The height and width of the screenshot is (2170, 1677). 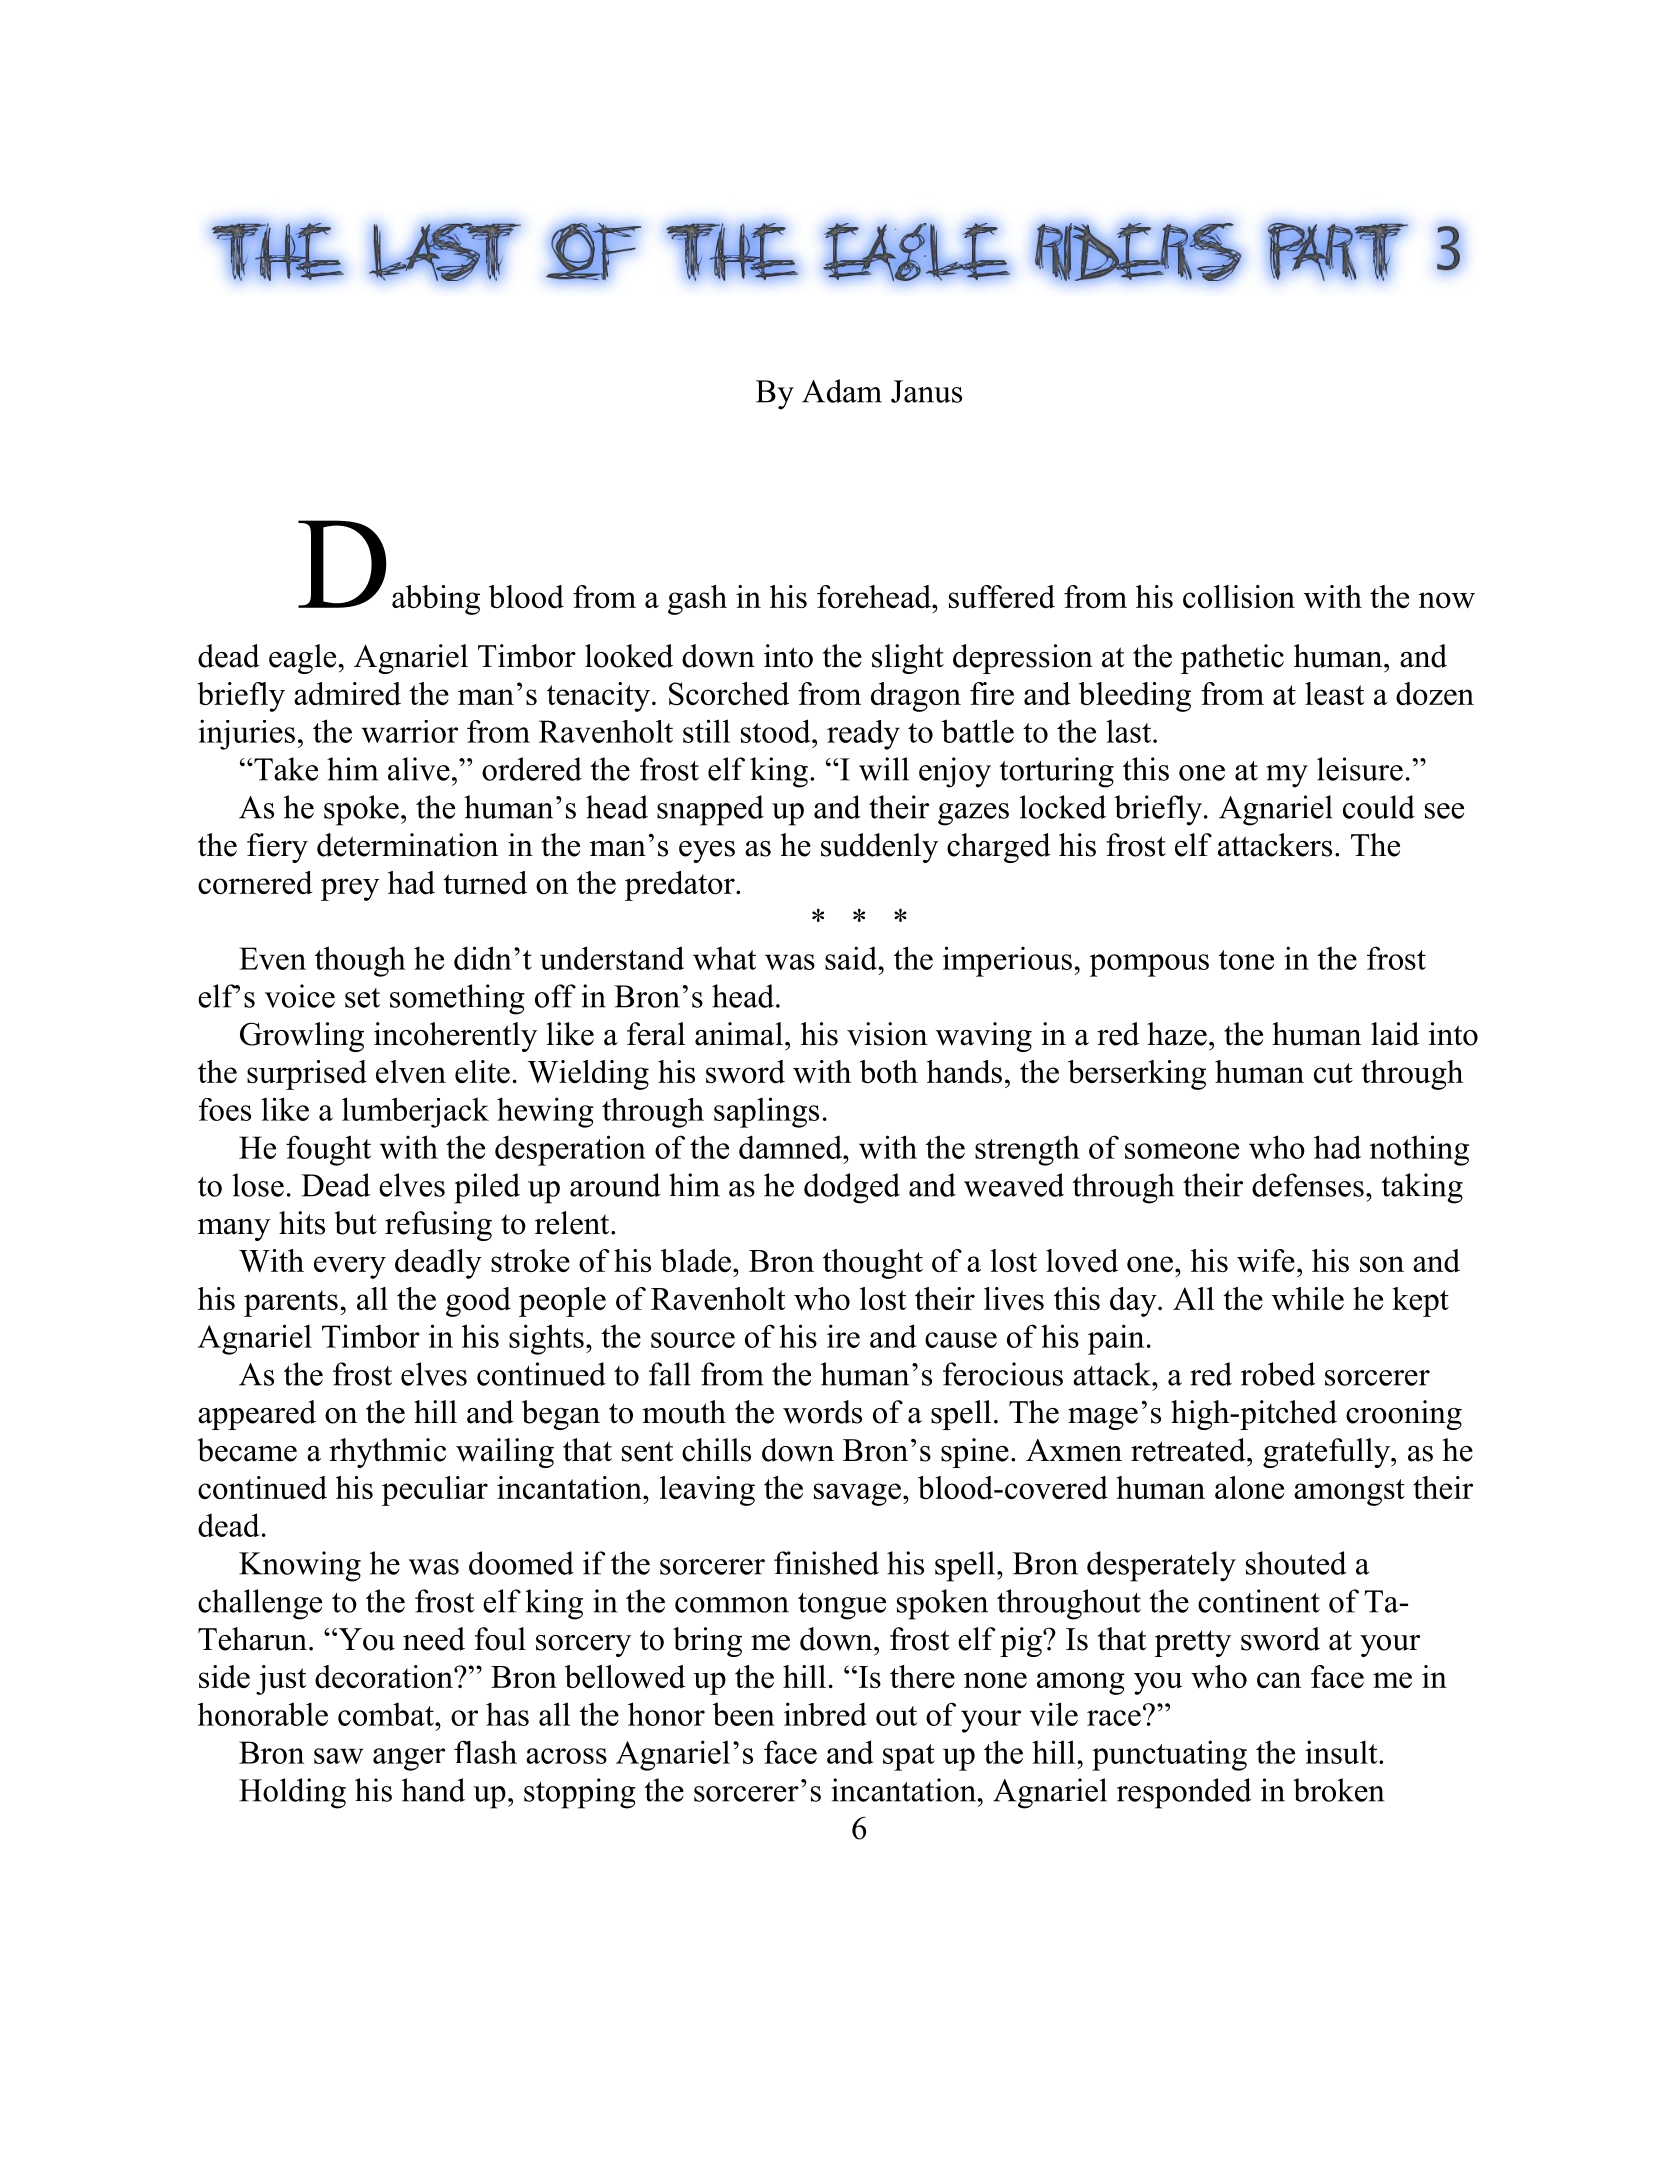 I want to click on collision, so click(x=1239, y=596).
